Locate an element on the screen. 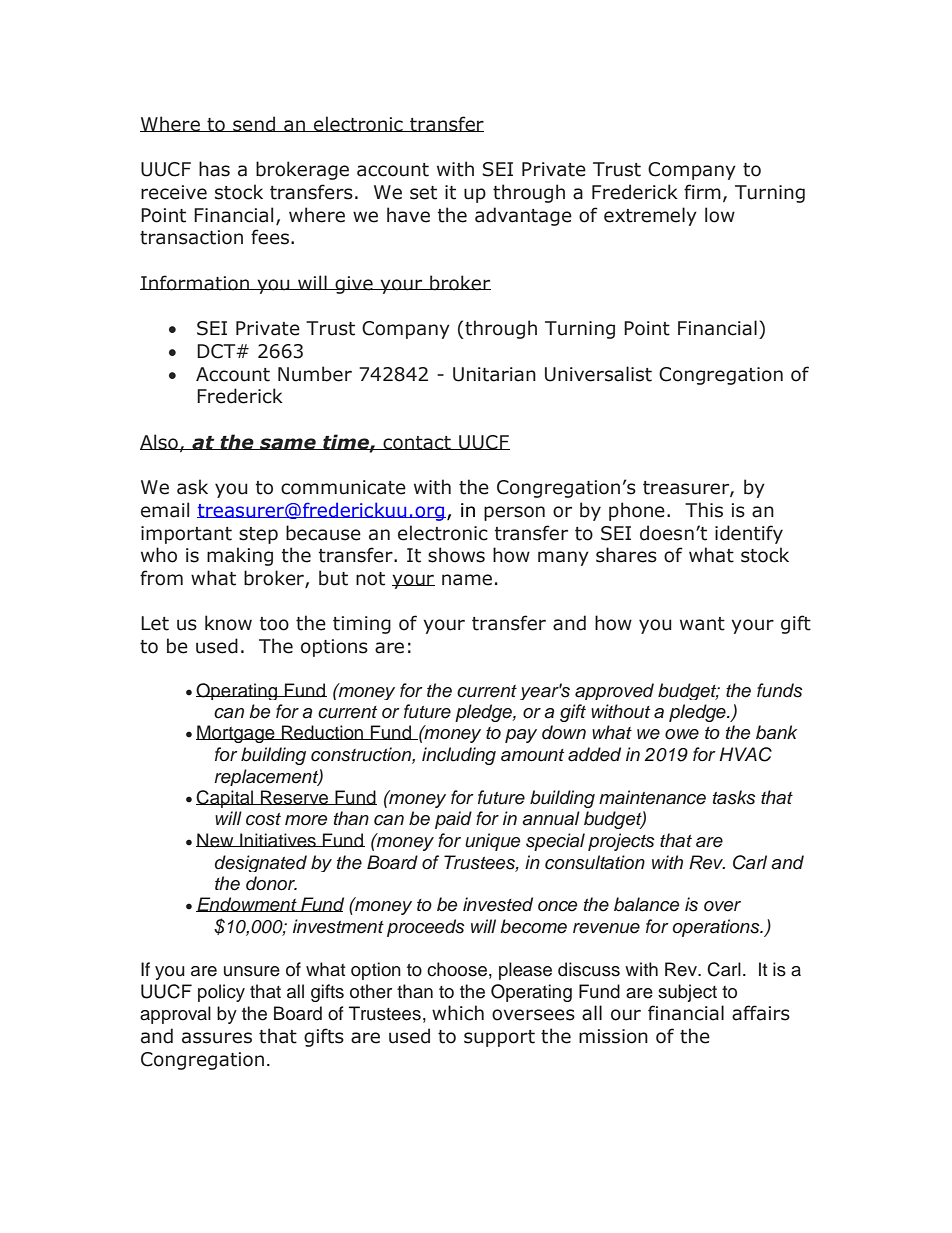 This screenshot has height=1233, width=952. has is located at coordinates (214, 169).
